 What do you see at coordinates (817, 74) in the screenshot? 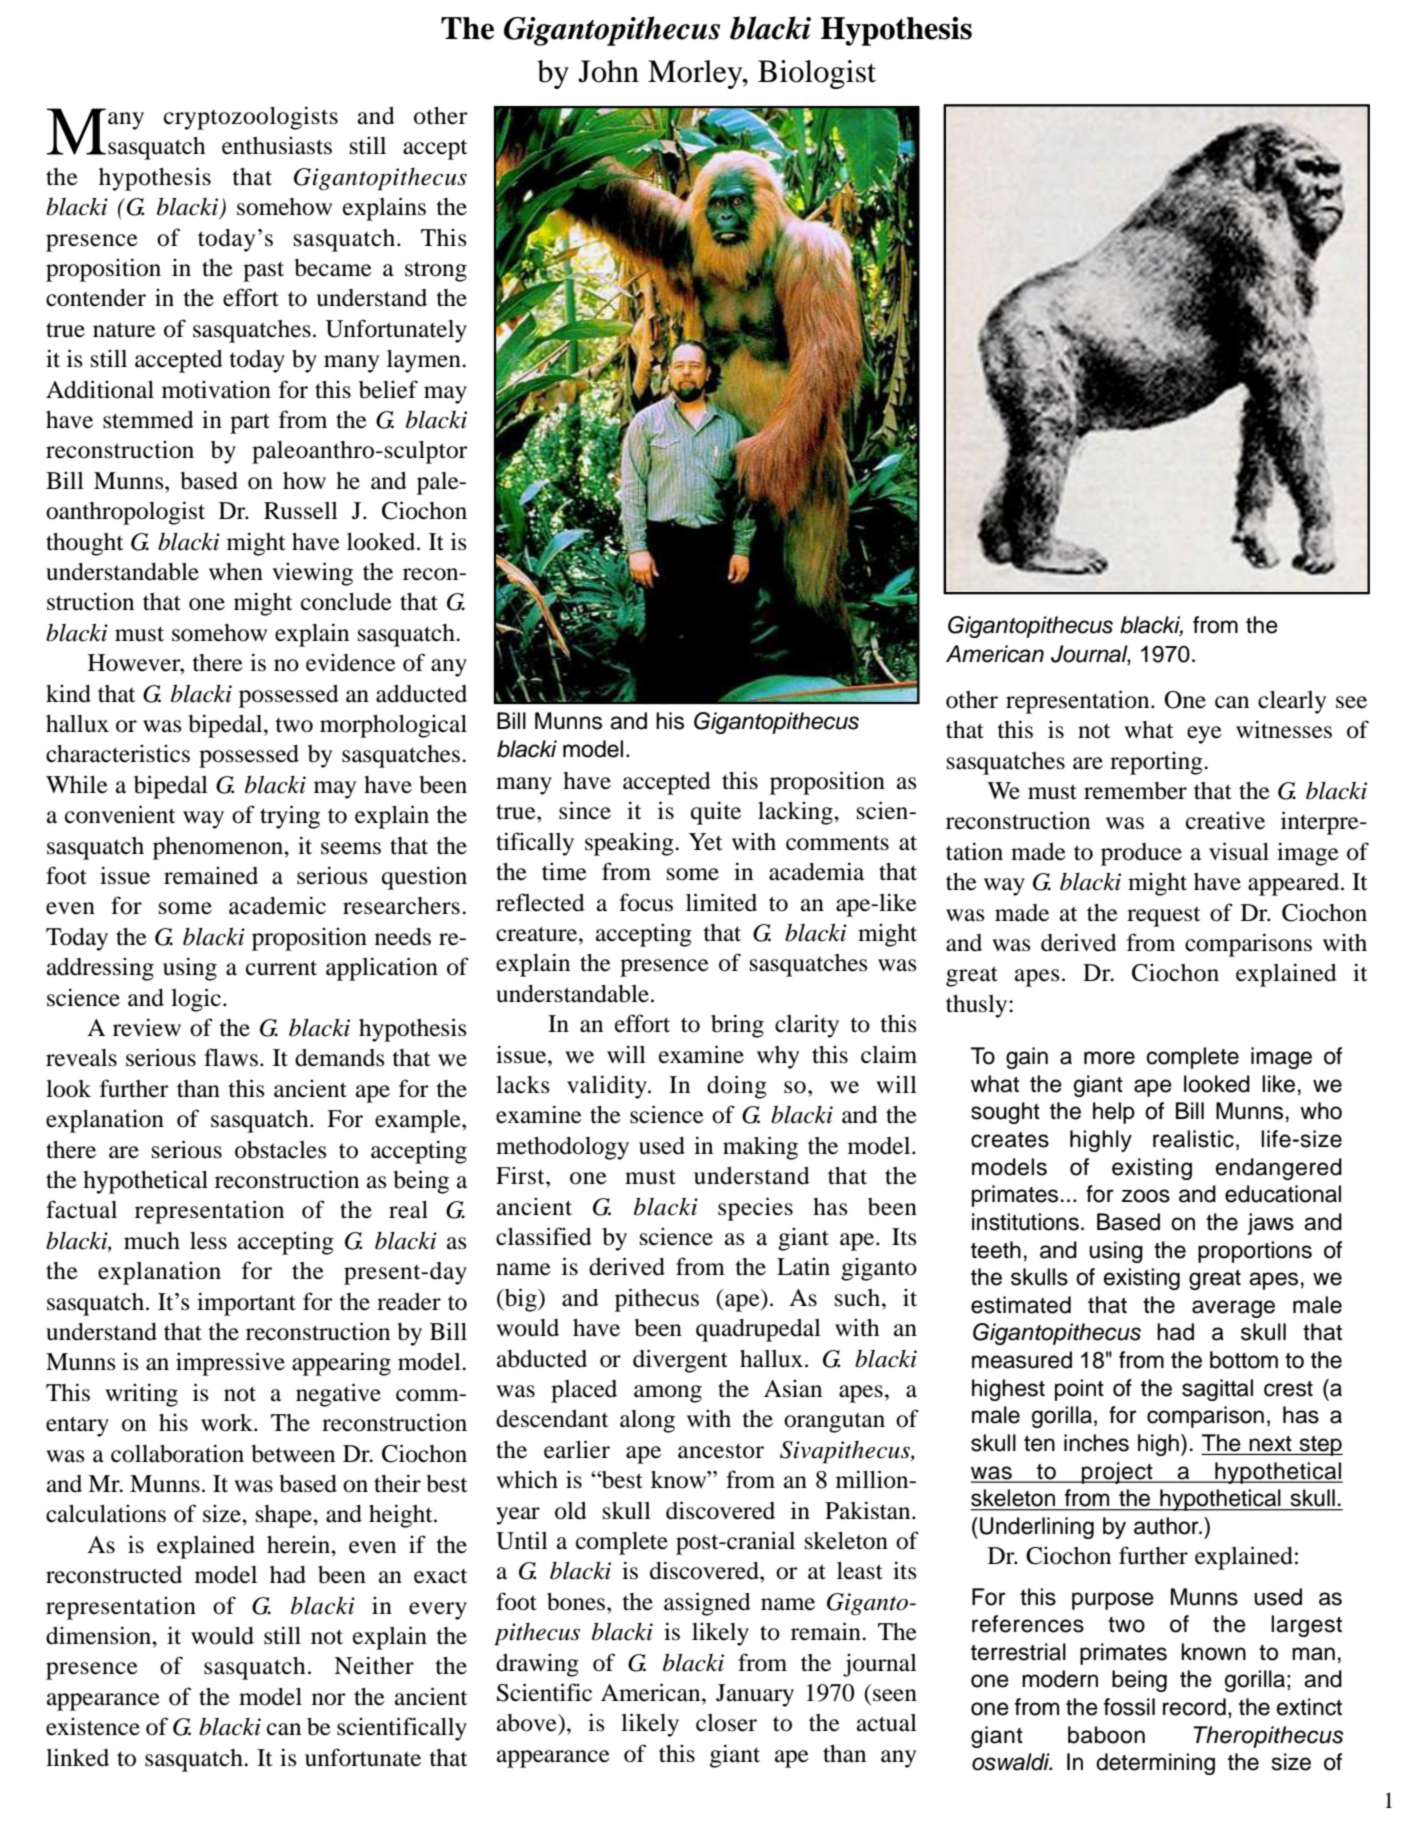
I see `Biologist` at bounding box center [817, 74].
